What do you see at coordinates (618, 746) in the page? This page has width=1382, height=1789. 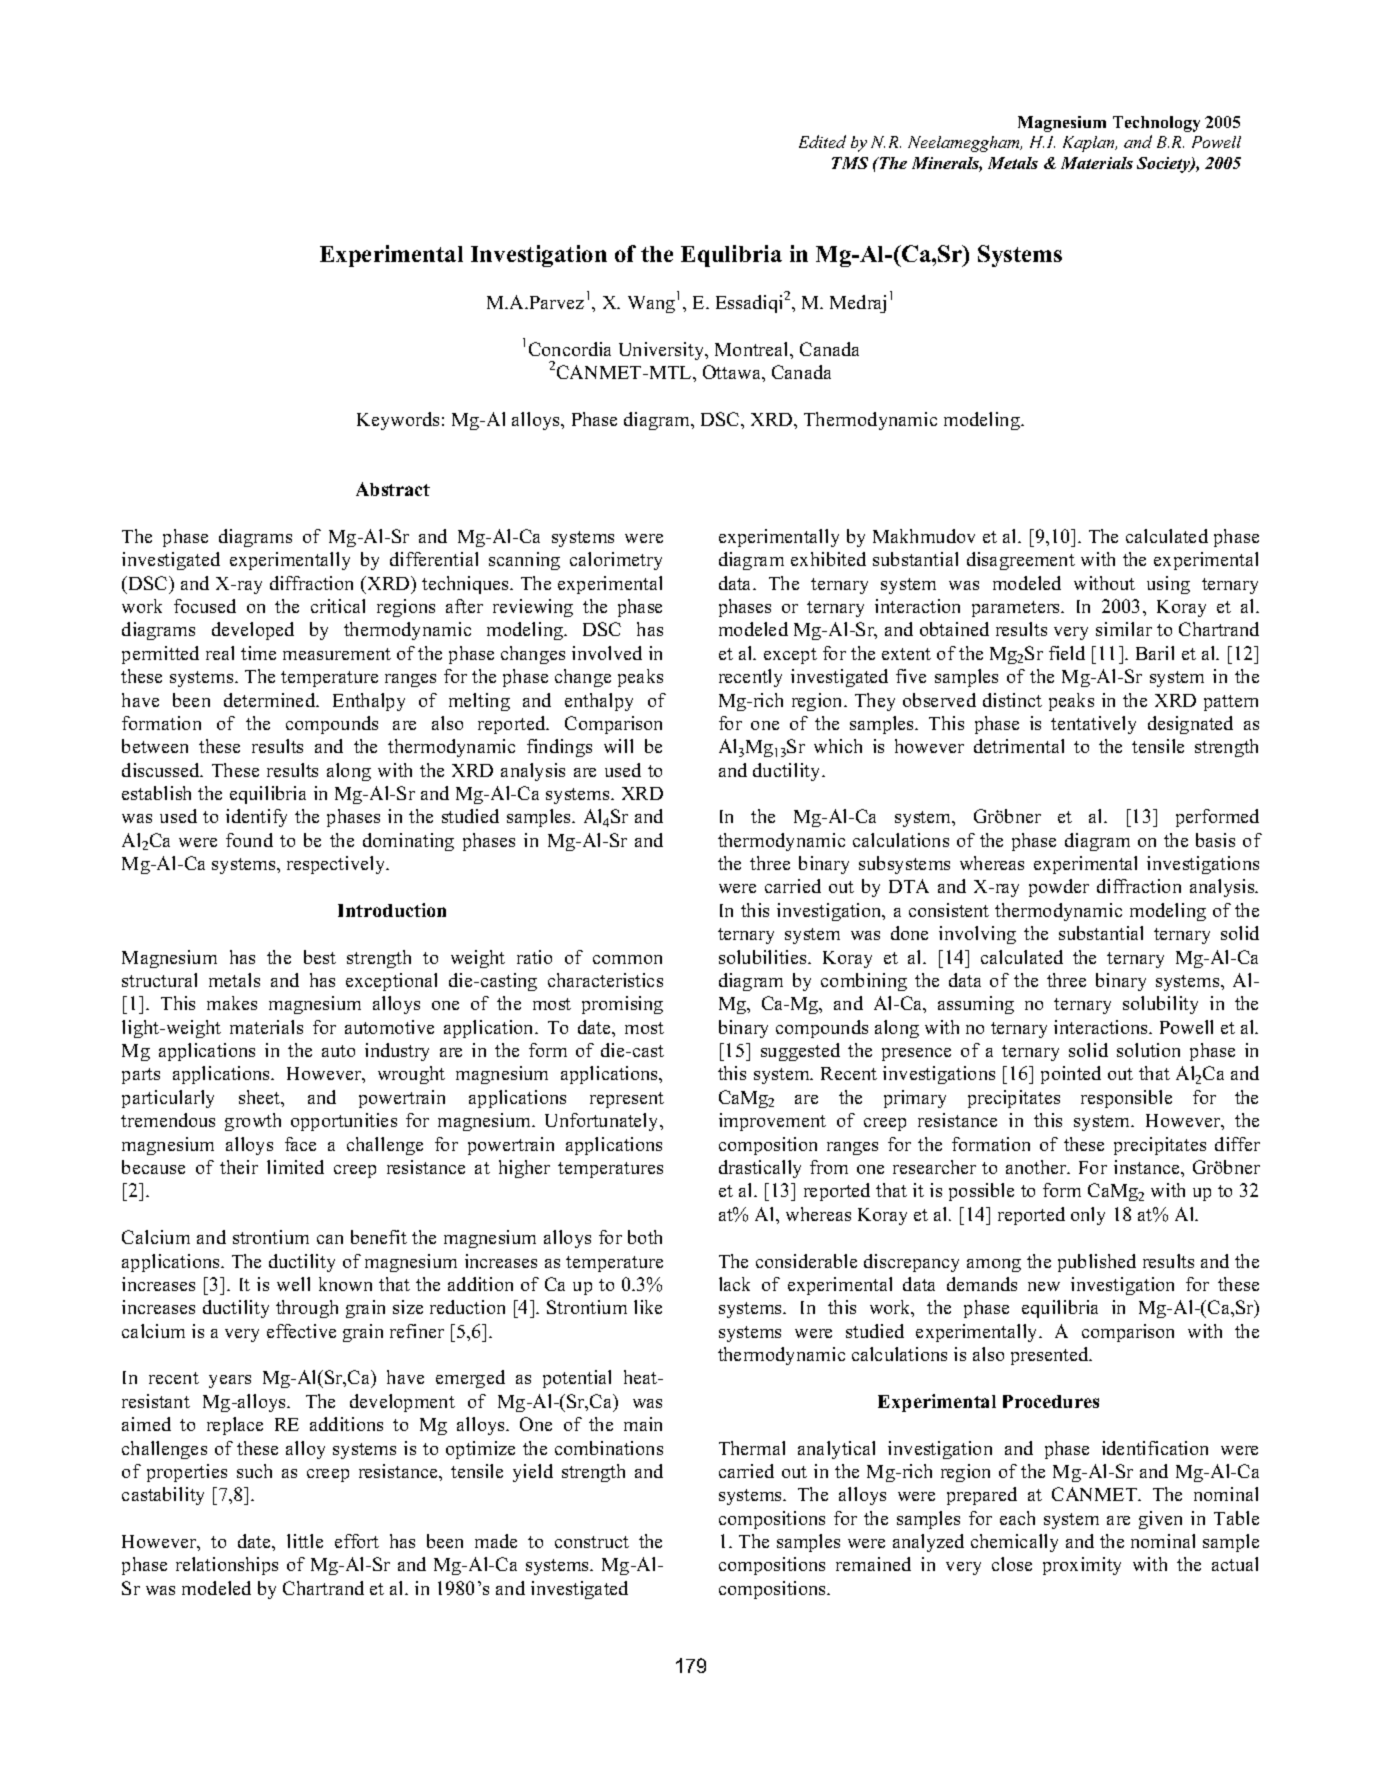 I see `will` at bounding box center [618, 746].
